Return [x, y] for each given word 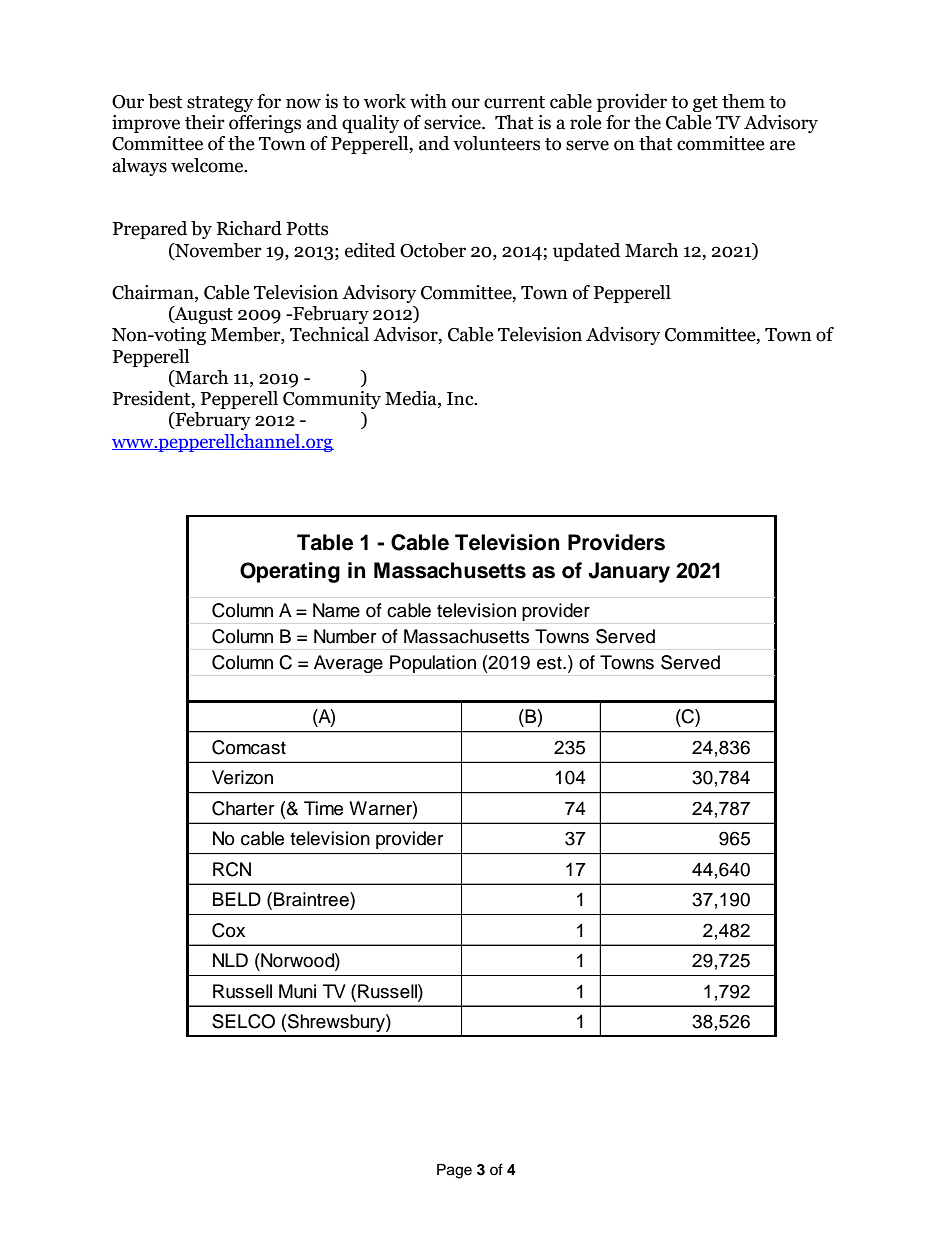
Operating [290, 572]
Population [433, 664]
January [629, 572]
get [705, 104]
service [453, 122]
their [205, 122]
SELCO [243, 1021]
